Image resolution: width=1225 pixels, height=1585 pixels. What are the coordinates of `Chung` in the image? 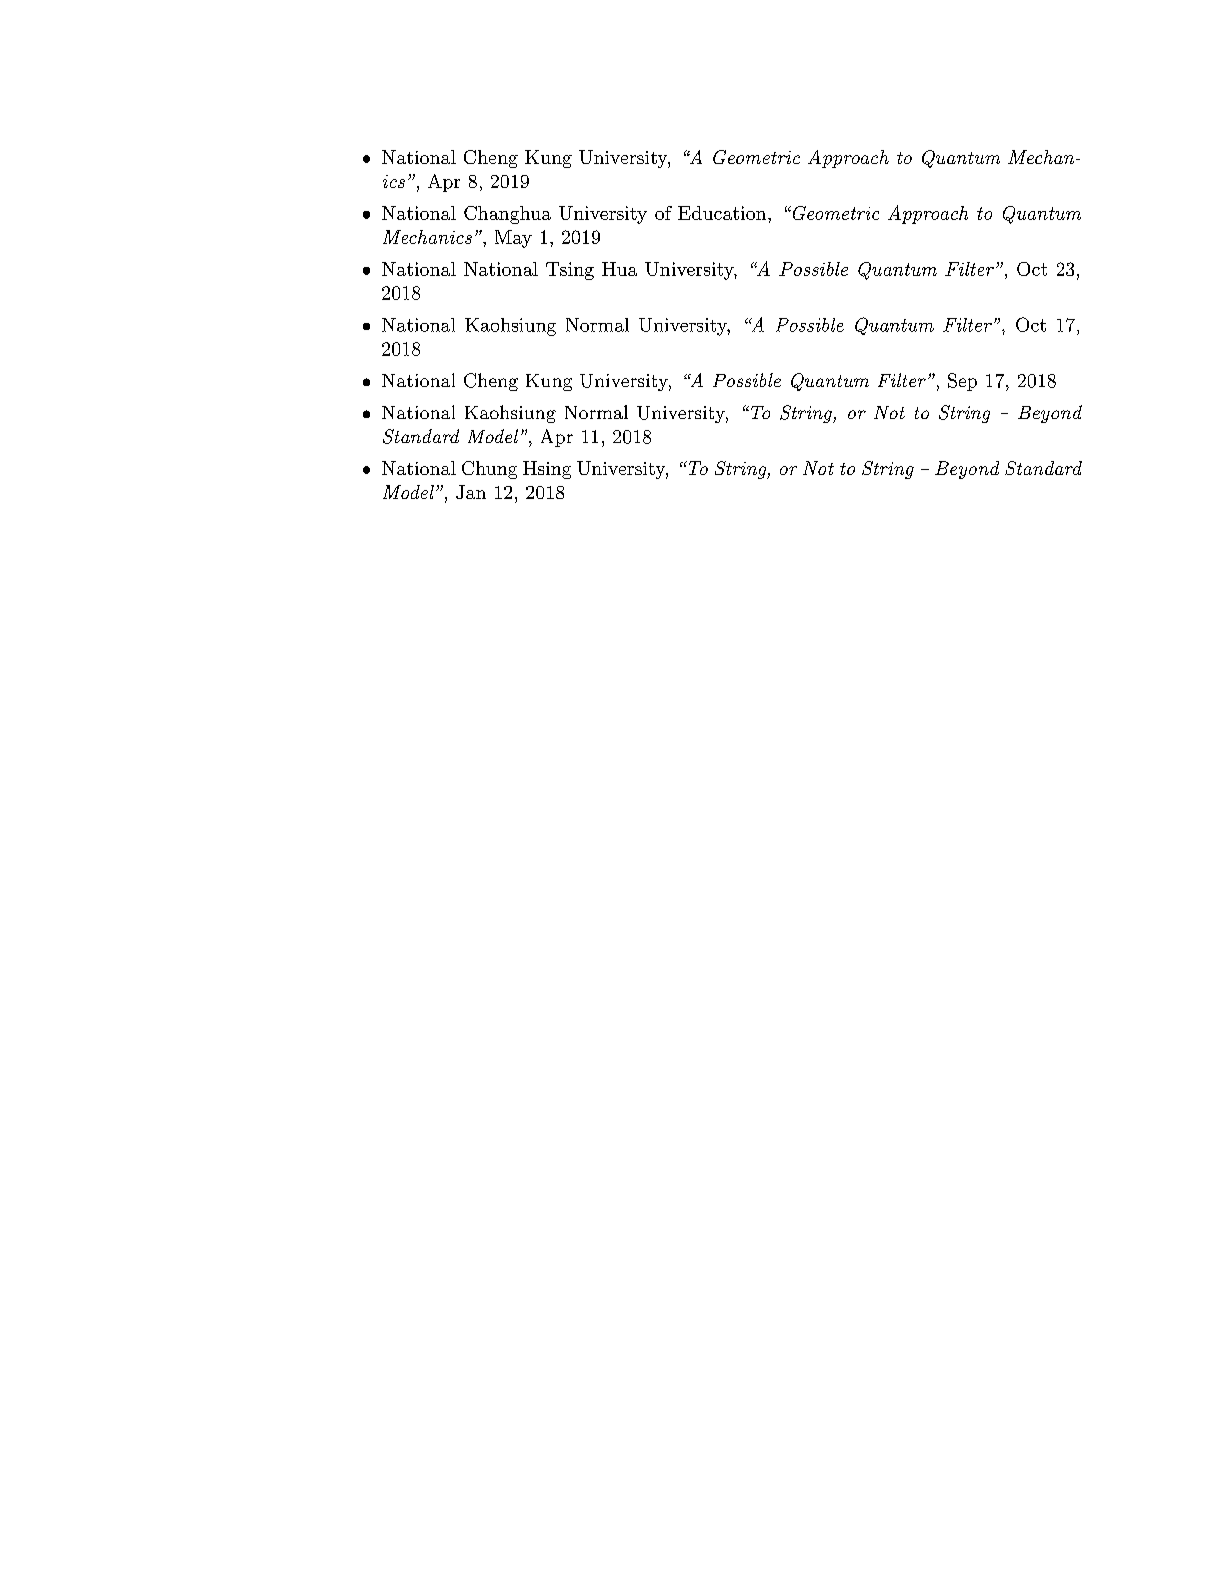 It's located at (489, 470).
